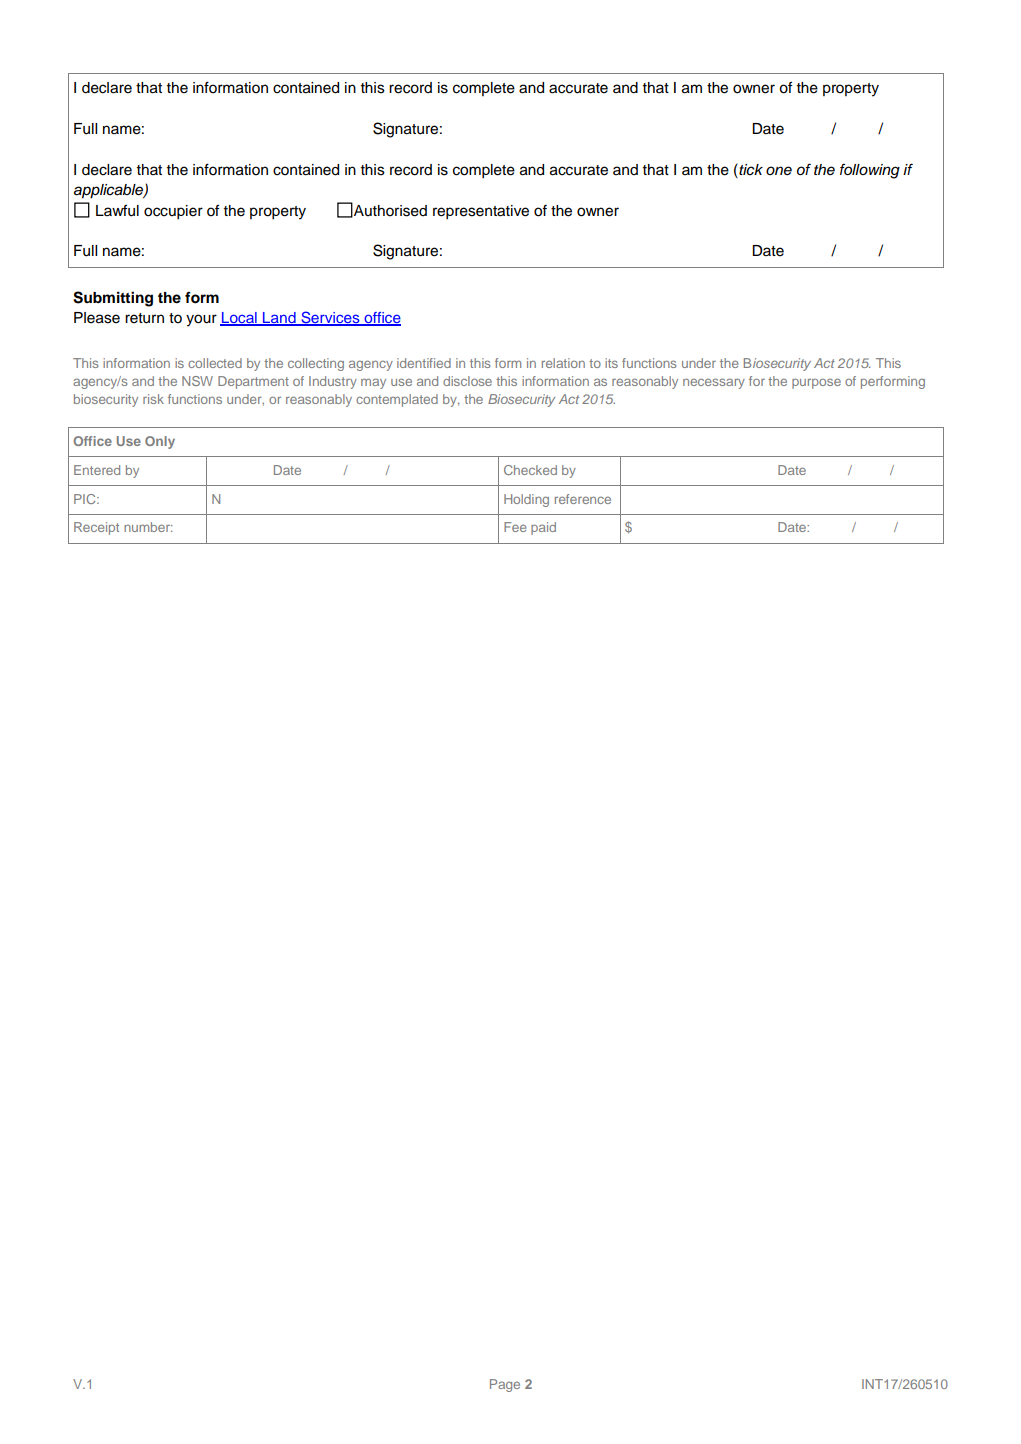  I want to click on Holding, so click(526, 500).
